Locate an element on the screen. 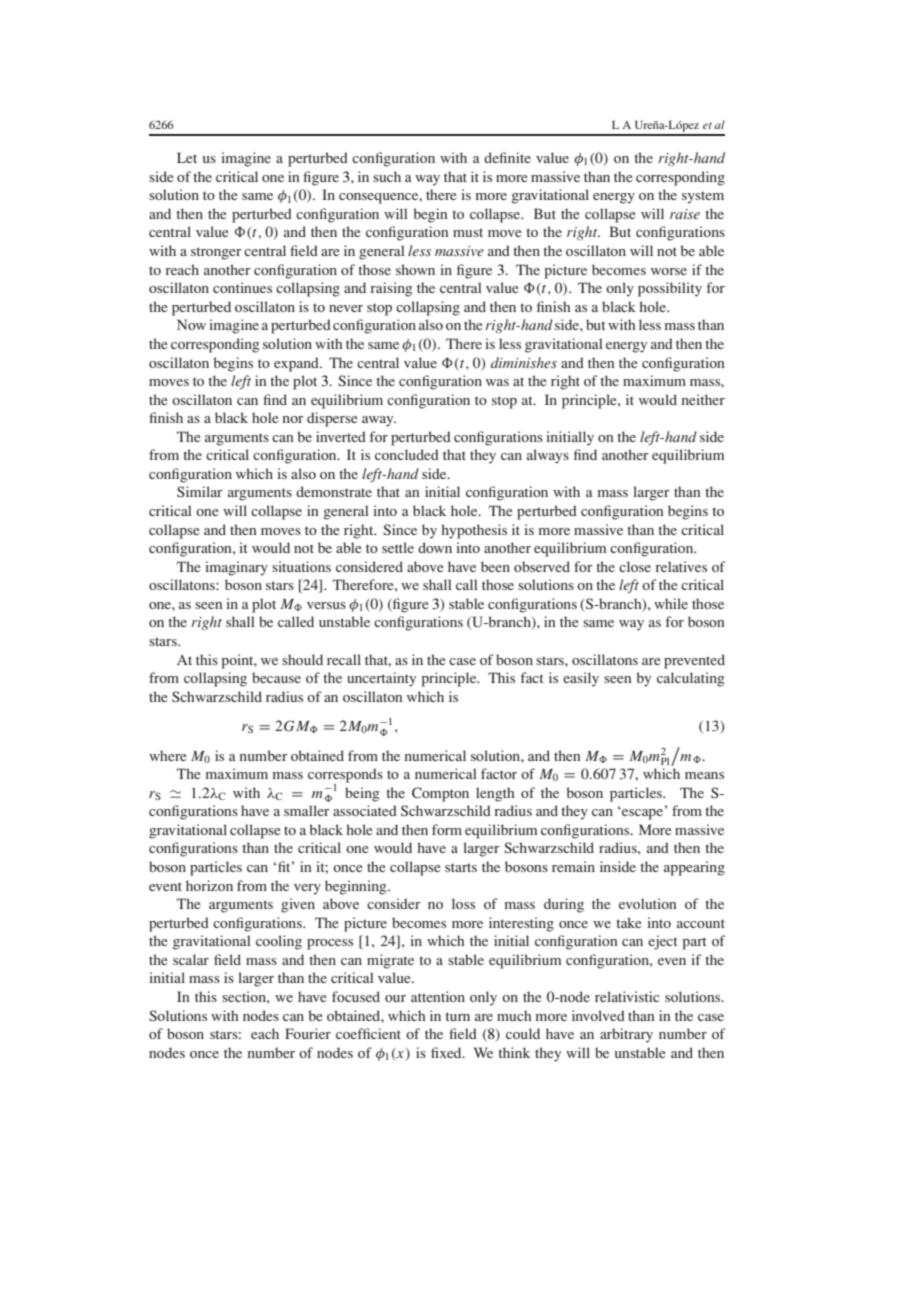  form is located at coordinates (447, 829).
